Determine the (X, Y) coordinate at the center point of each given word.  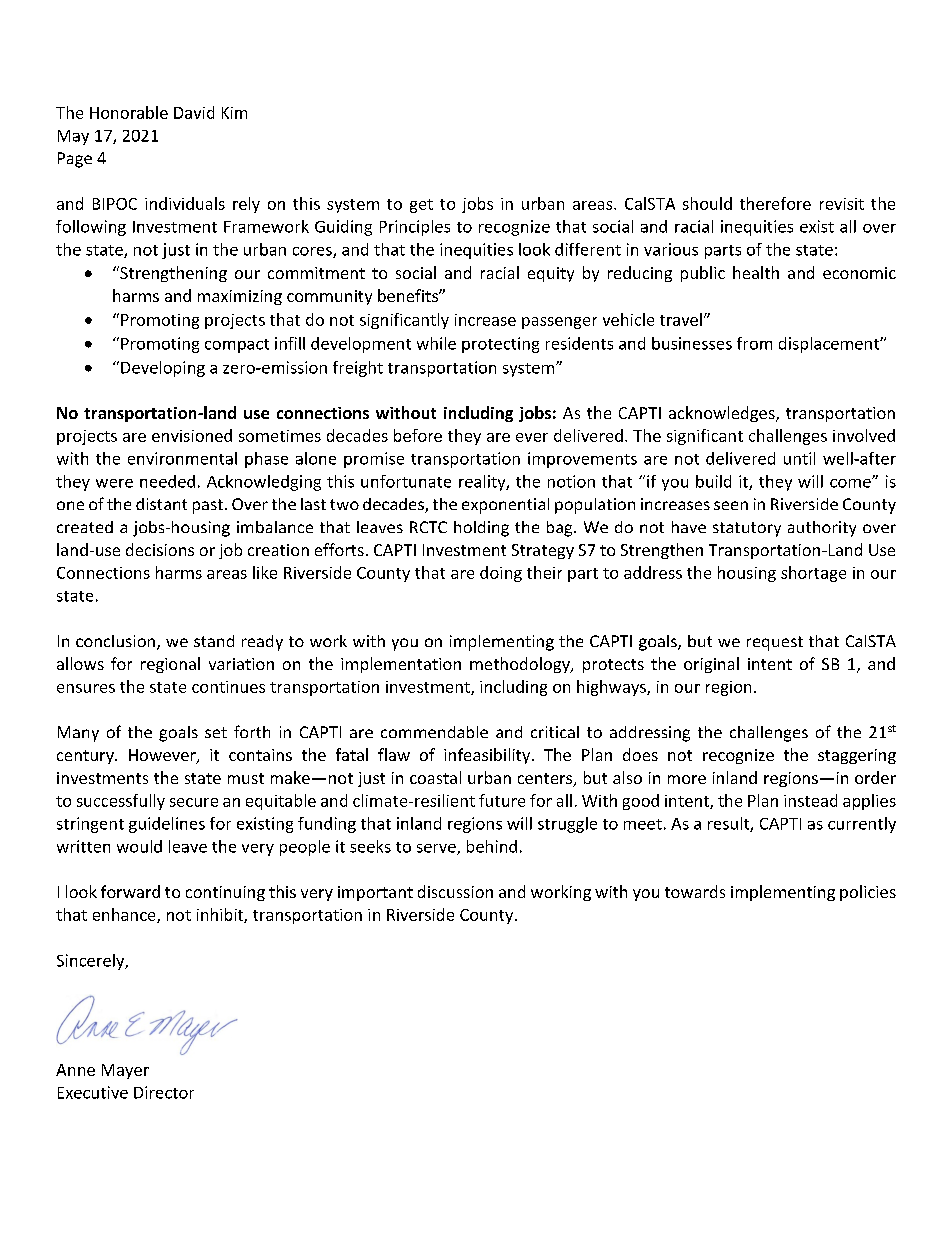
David (194, 112)
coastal (435, 777)
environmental (182, 458)
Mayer (125, 1071)
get (421, 206)
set (216, 732)
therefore (775, 203)
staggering (857, 756)
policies (868, 893)
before (418, 435)
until (799, 458)
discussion (455, 891)
